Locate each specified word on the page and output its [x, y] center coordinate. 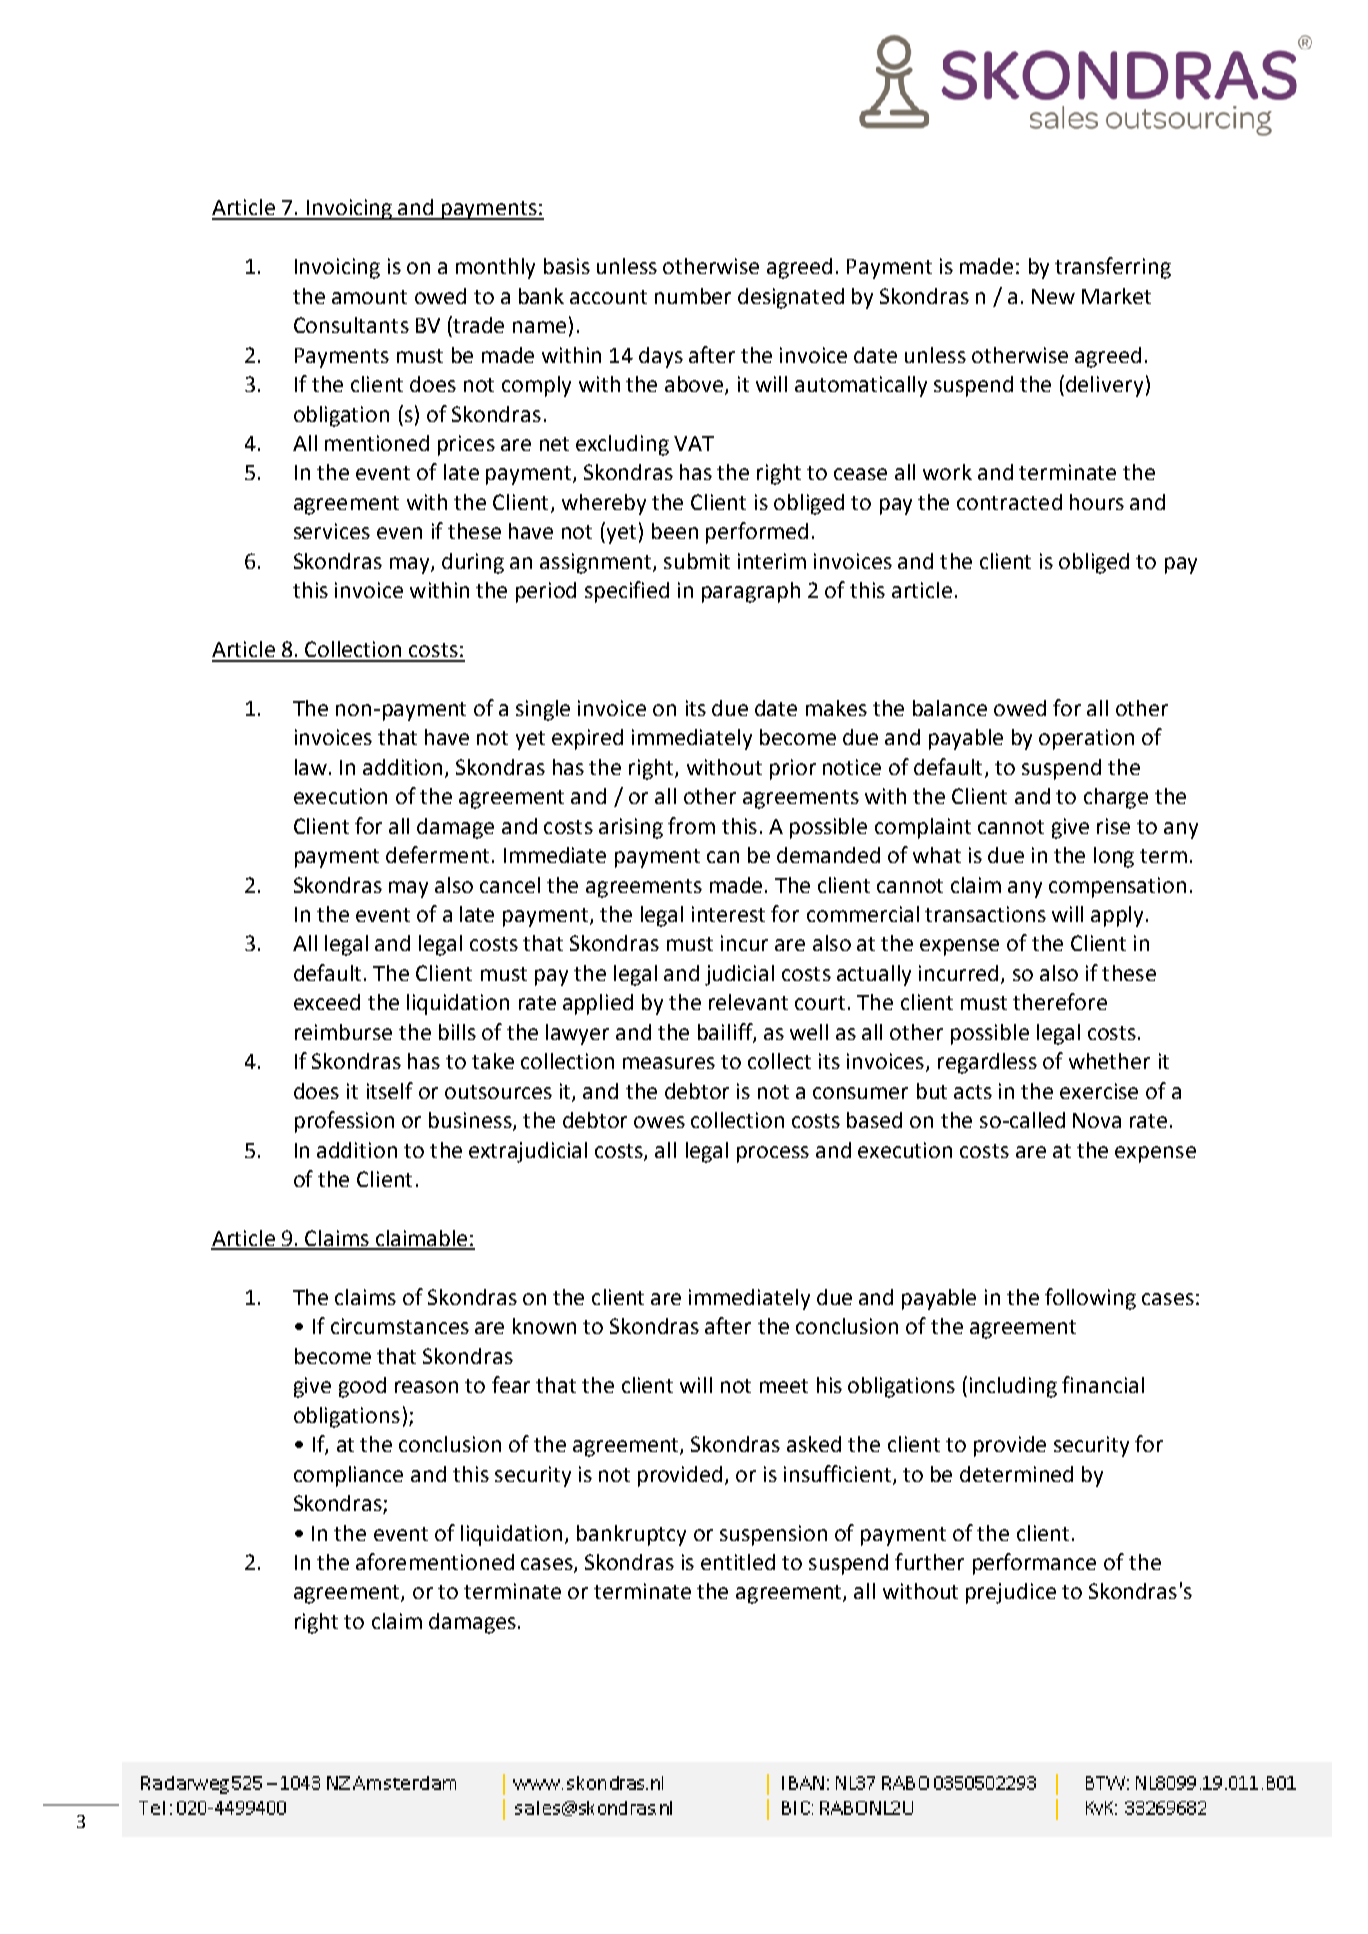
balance [950, 708]
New [1053, 296]
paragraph [751, 592]
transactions [985, 914]
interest [728, 914]
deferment [437, 854]
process [773, 1154]
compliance [348, 1476]
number [693, 296]
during [473, 563]
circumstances [400, 1326]
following [1090, 1299]
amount [369, 297]
